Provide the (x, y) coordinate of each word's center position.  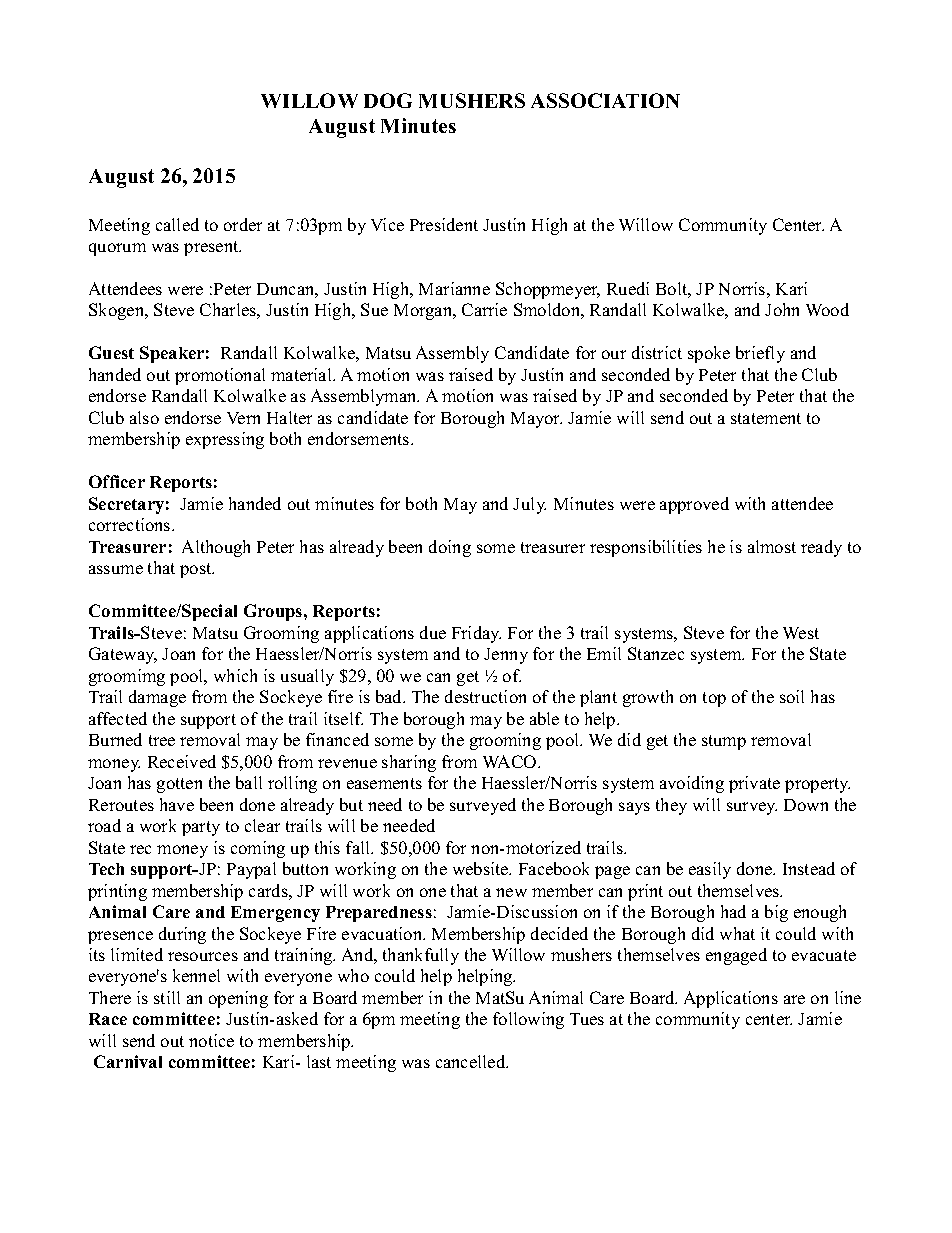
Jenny (506, 656)
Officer (117, 481)
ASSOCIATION (605, 100)
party (201, 828)
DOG (388, 100)
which (235, 675)
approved (694, 505)
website (482, 868)
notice (211, 1040)
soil (792, 696)
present (212, 248)
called (177, 224)
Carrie (484, 309)
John (782, 309)
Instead (809, 868)
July (529, 505)
